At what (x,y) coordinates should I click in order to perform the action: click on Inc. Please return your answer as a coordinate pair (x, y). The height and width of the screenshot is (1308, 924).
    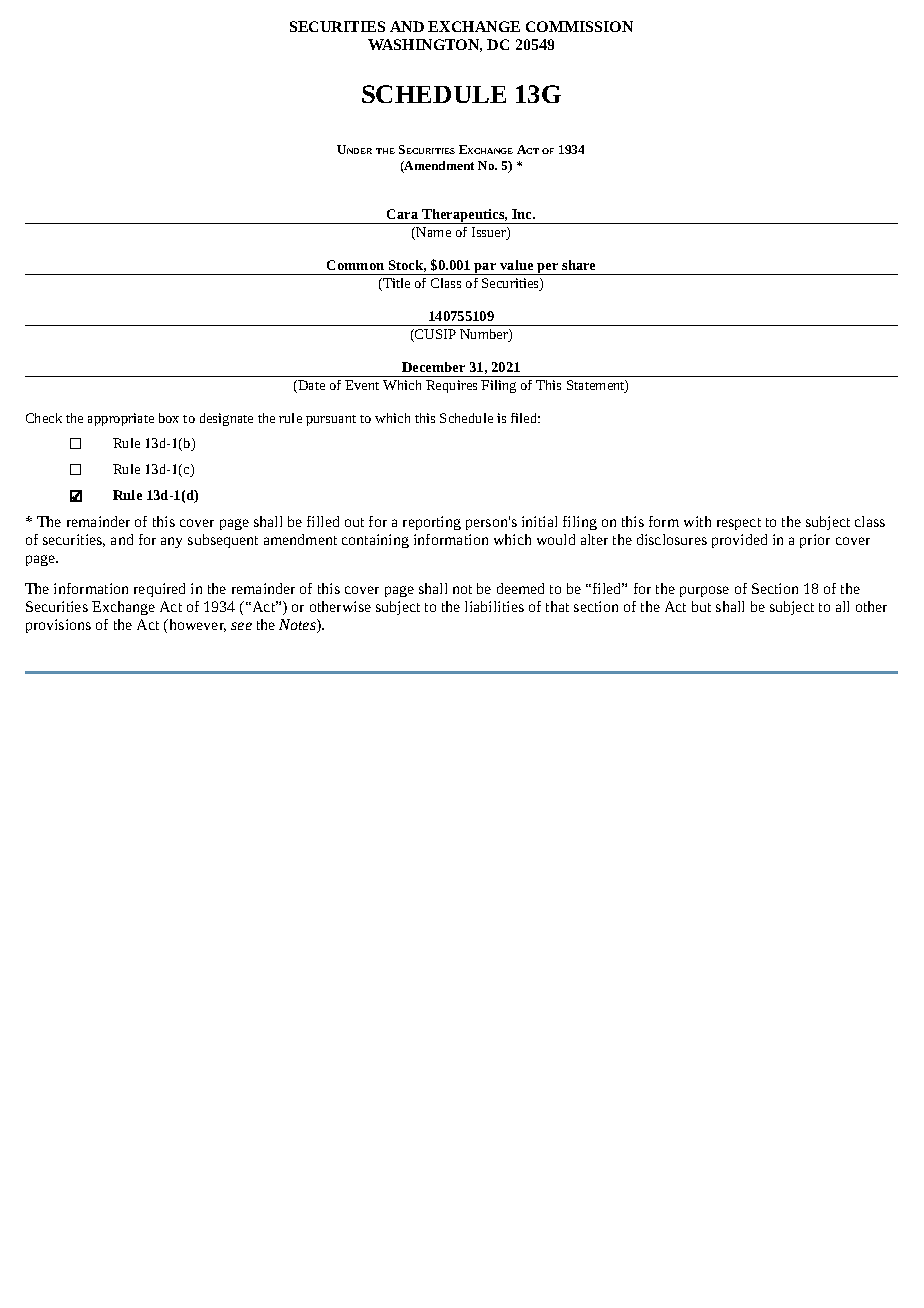
    Looking at the image, I should click on (523, 214).
